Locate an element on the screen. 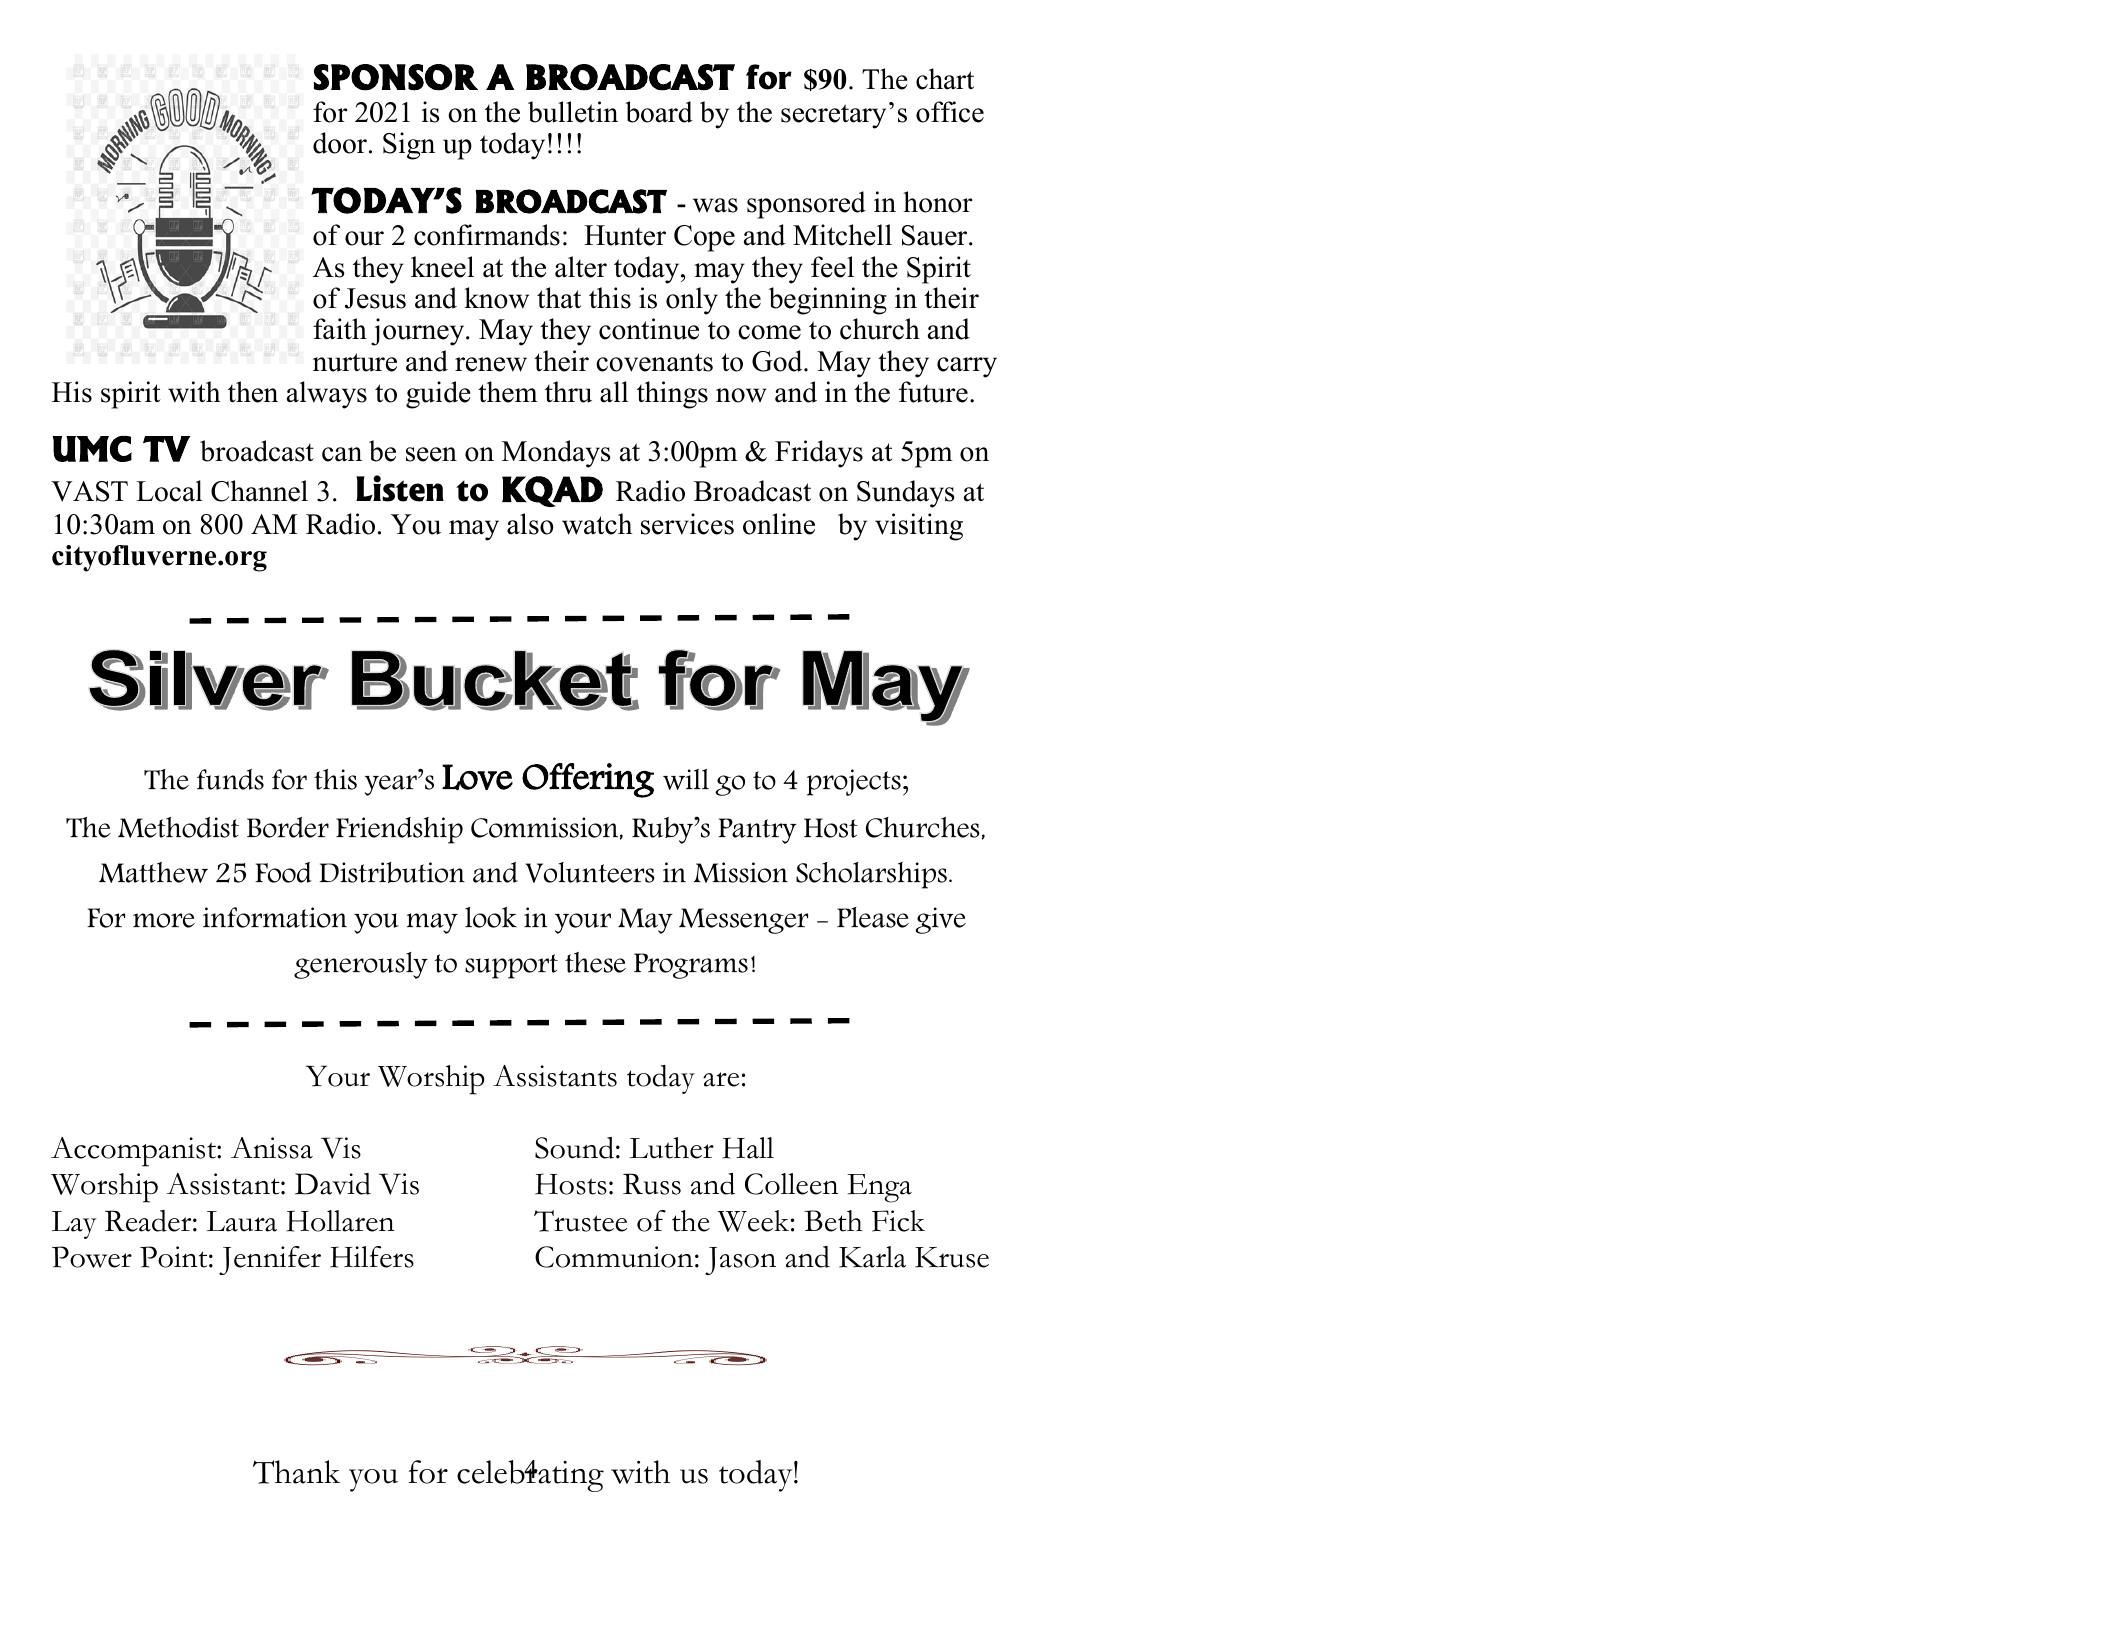 The width and height of the screenshot is (2124, 1641). projects is located at coordinates (854, 782).
